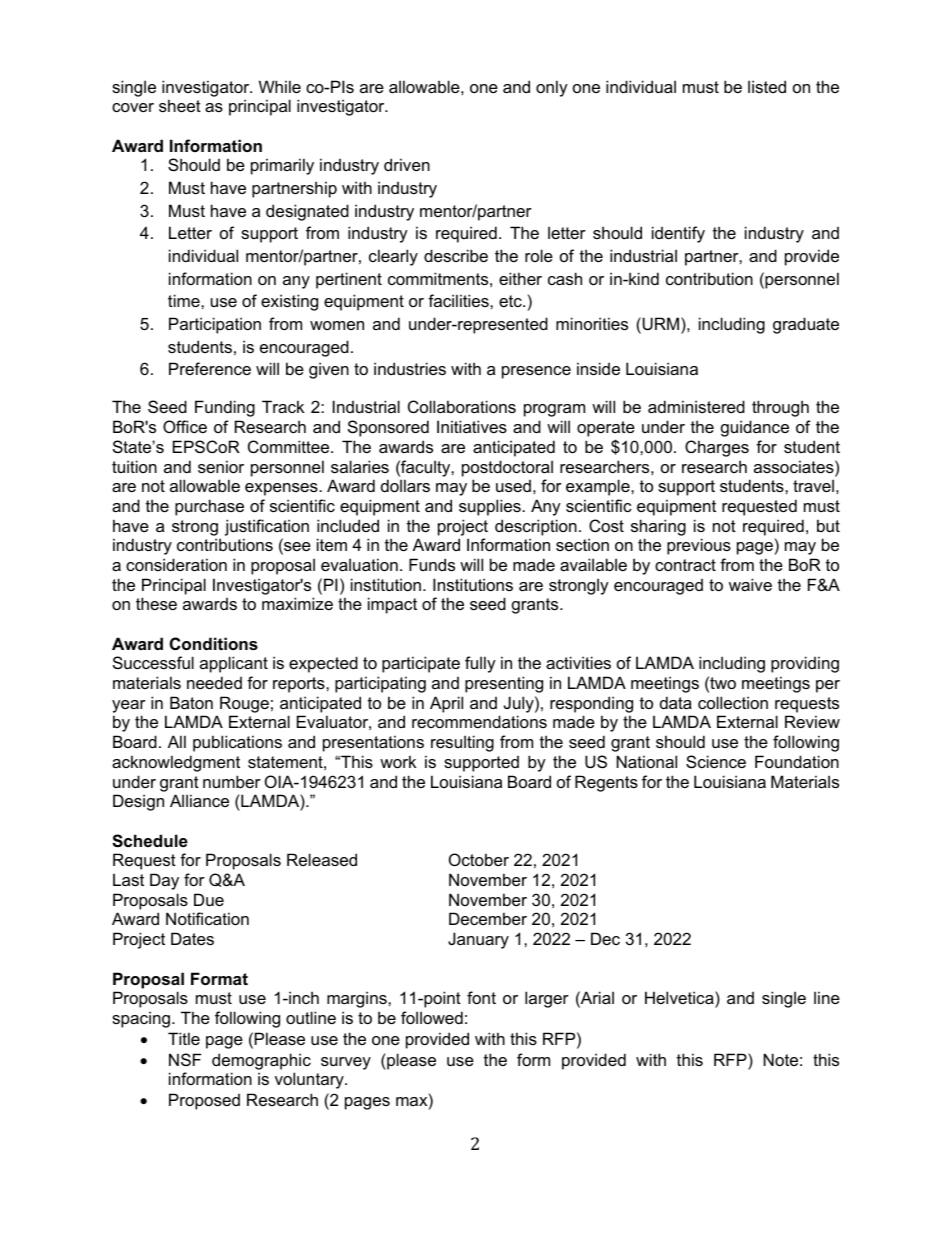  I want to click on listed, so click(767, 86).
